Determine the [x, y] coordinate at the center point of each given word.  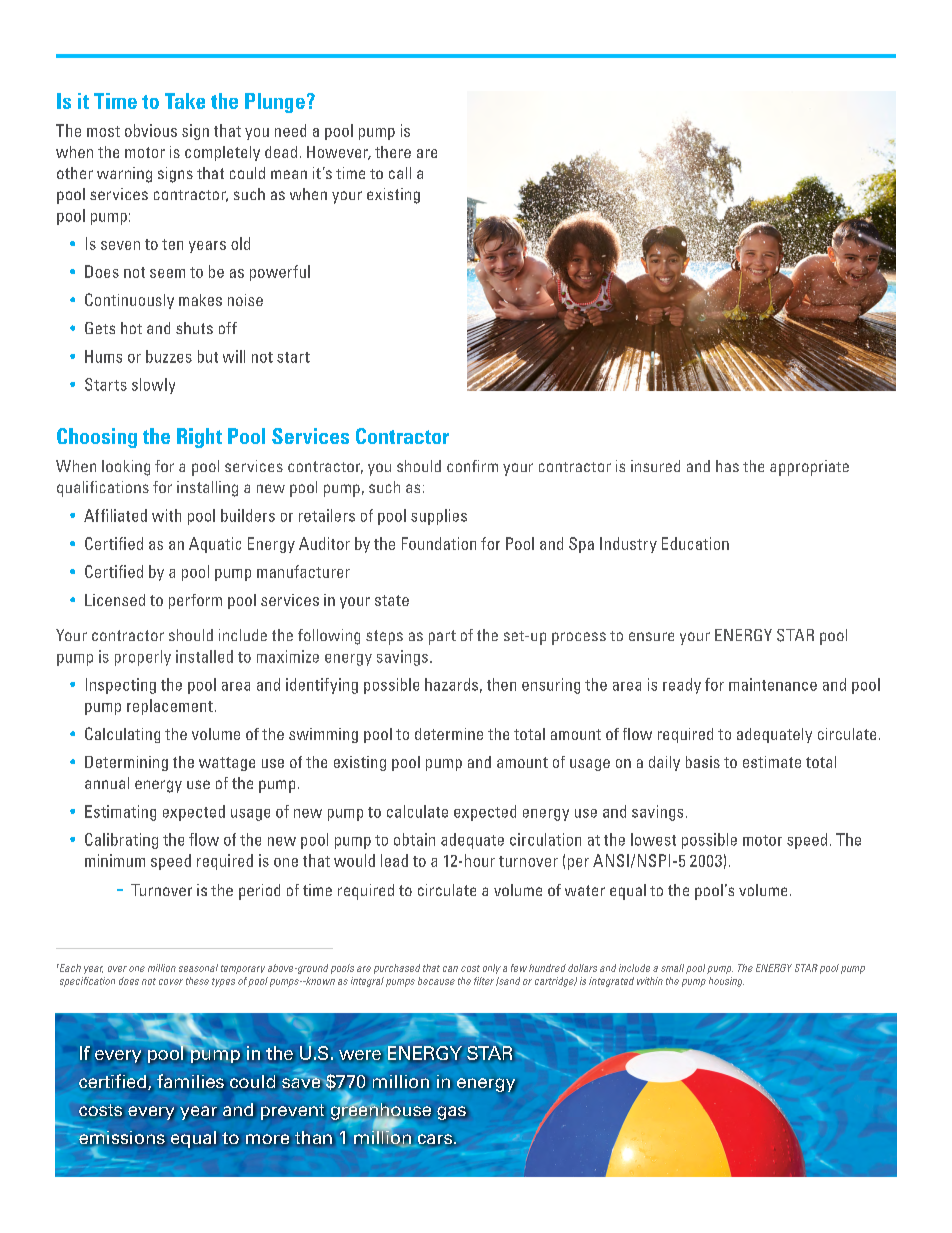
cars [436, 1140]
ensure [651, 636]
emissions [122, 1137]
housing [726, 982]
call [400, 173]
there [393, 152]
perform [195, 601]
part [442, 637]
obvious [151, 130]
